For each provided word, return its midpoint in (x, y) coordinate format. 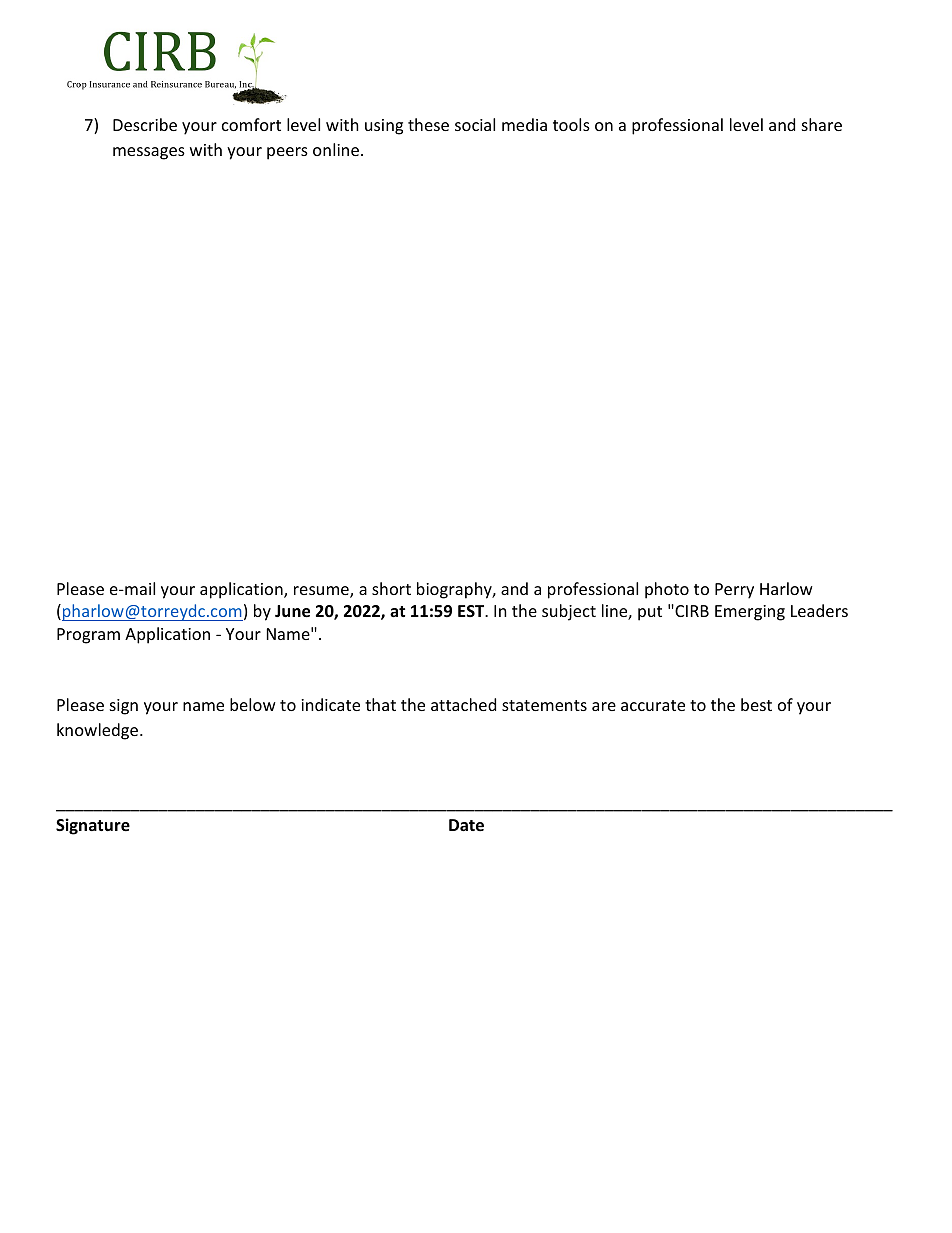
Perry (734, 591)
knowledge (99, 731)
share (822, 124)
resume (322, 592)
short (391, 588)
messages (149, 153)
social (475, 124)
